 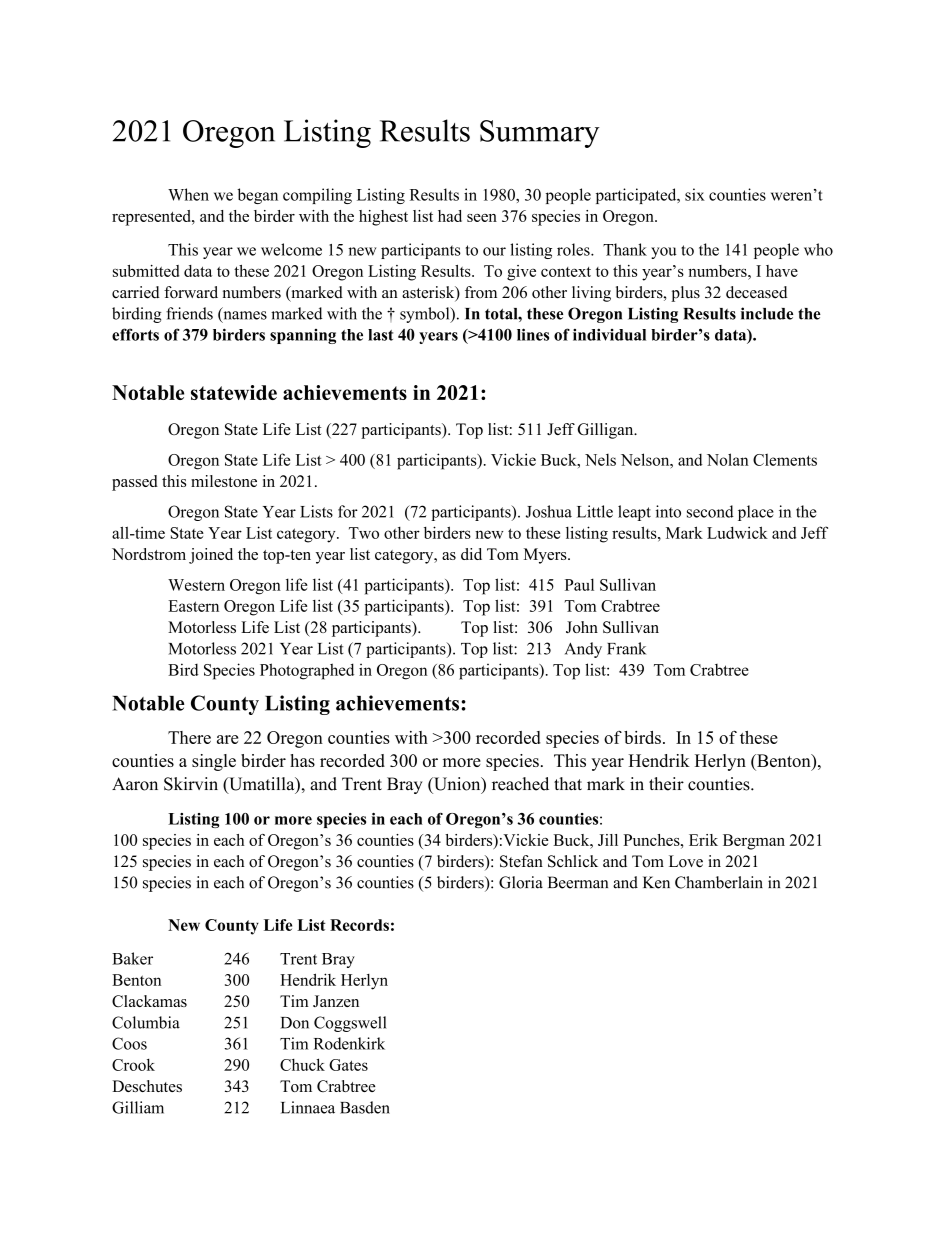 I want to click on did, so click(x=471, y=554).
